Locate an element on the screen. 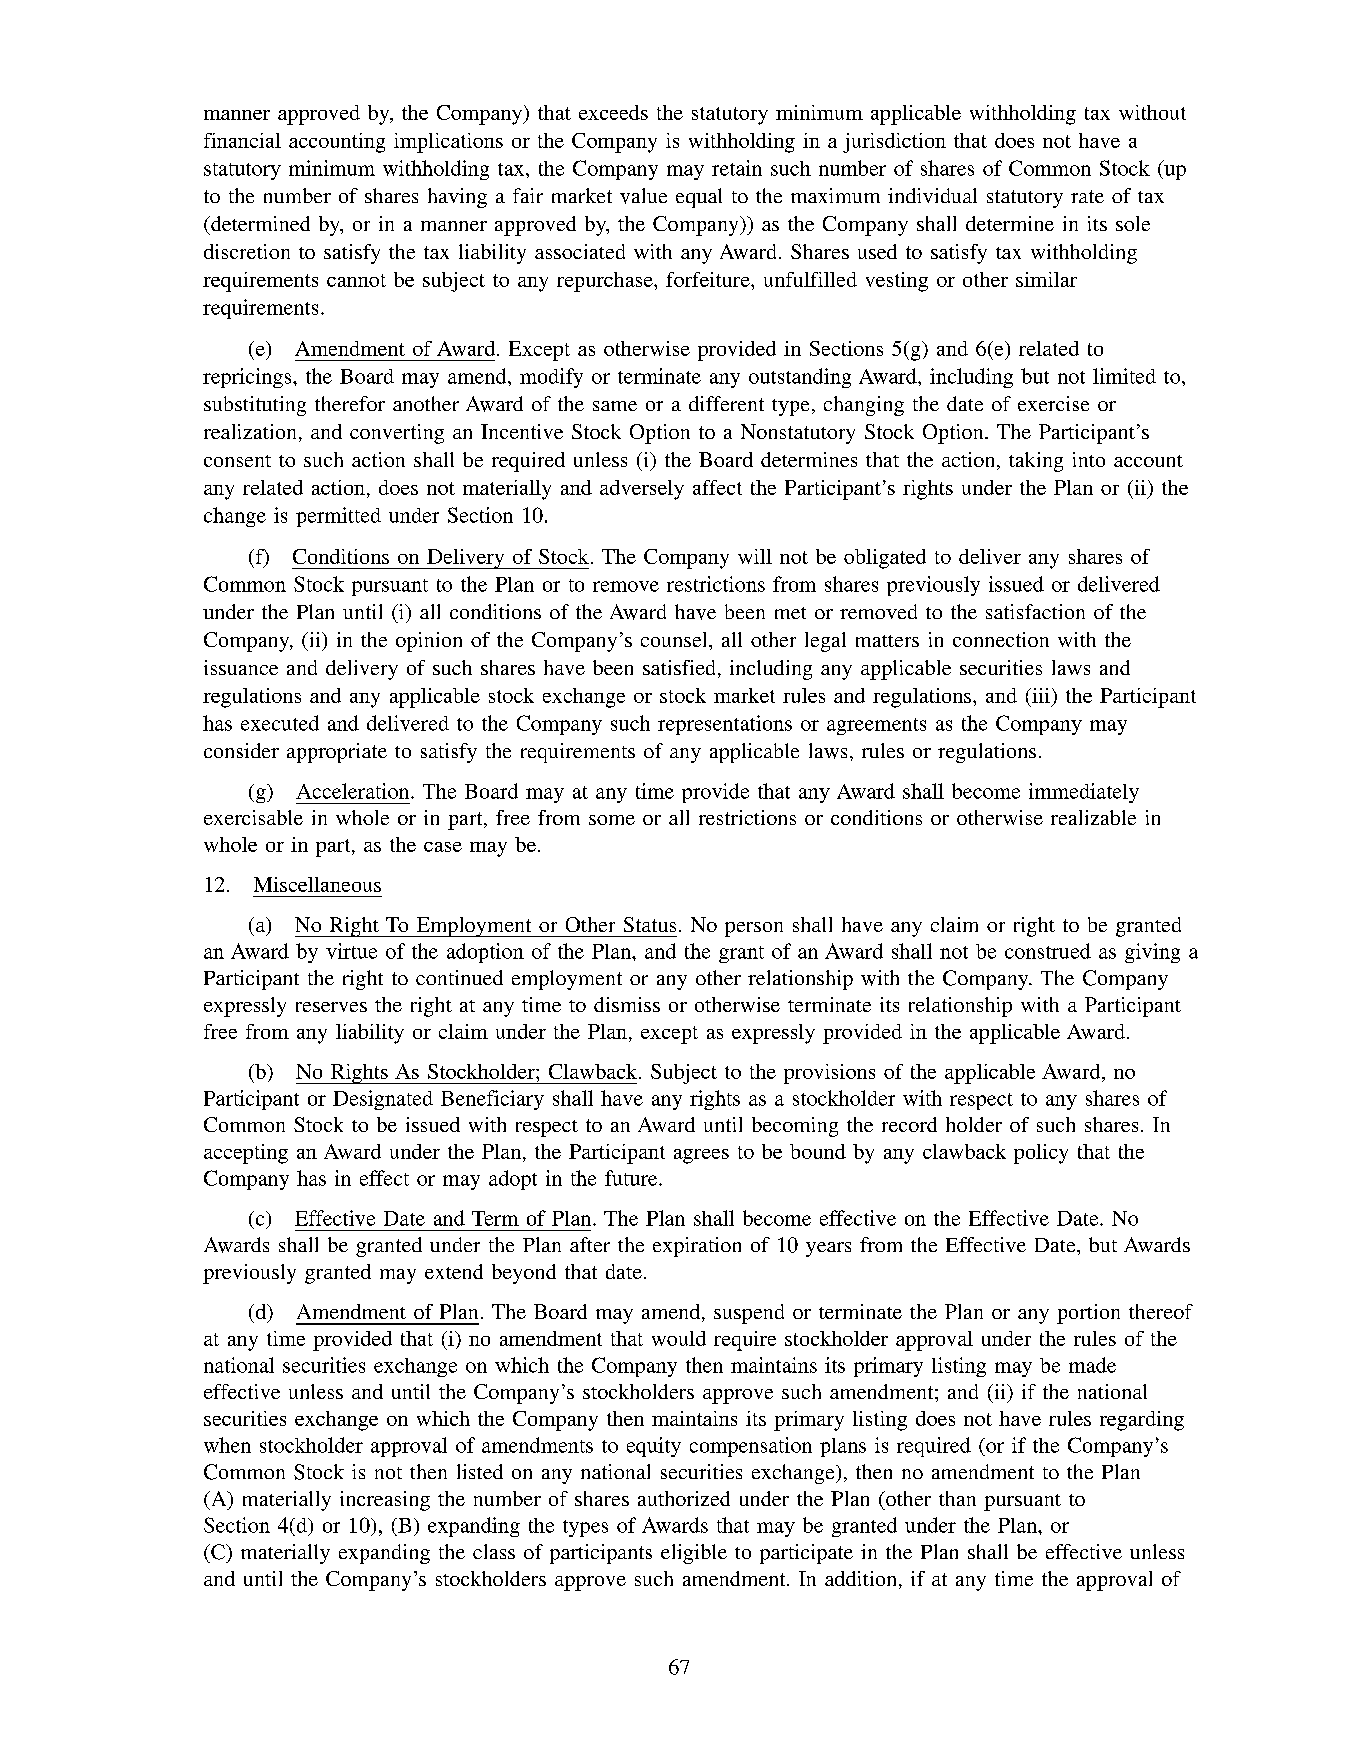 The width and height of the screenshot is (1362, 1762). taking is located at coordinates (1036, 462).
